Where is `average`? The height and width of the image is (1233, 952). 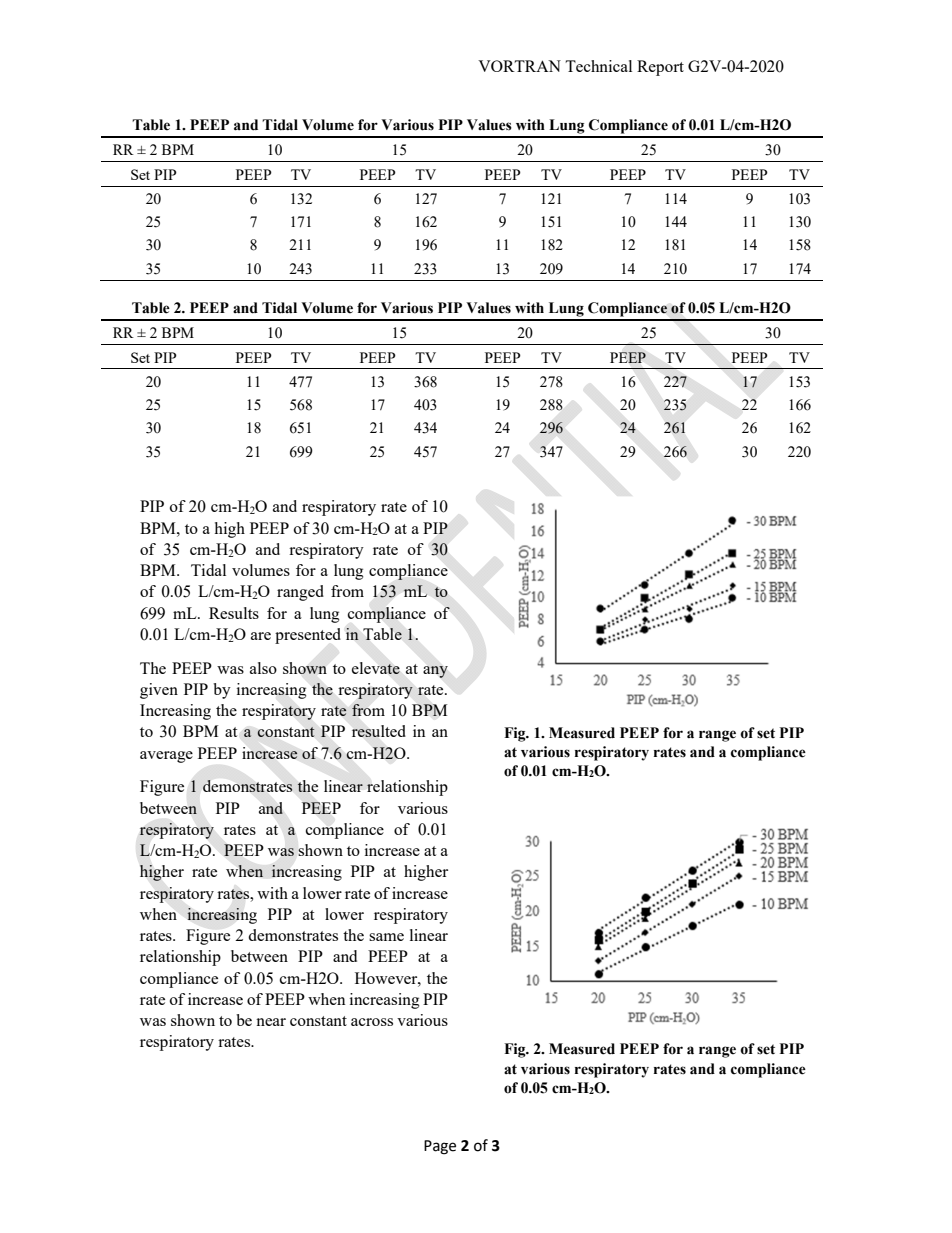 average is located at coordinates (166, 757).
